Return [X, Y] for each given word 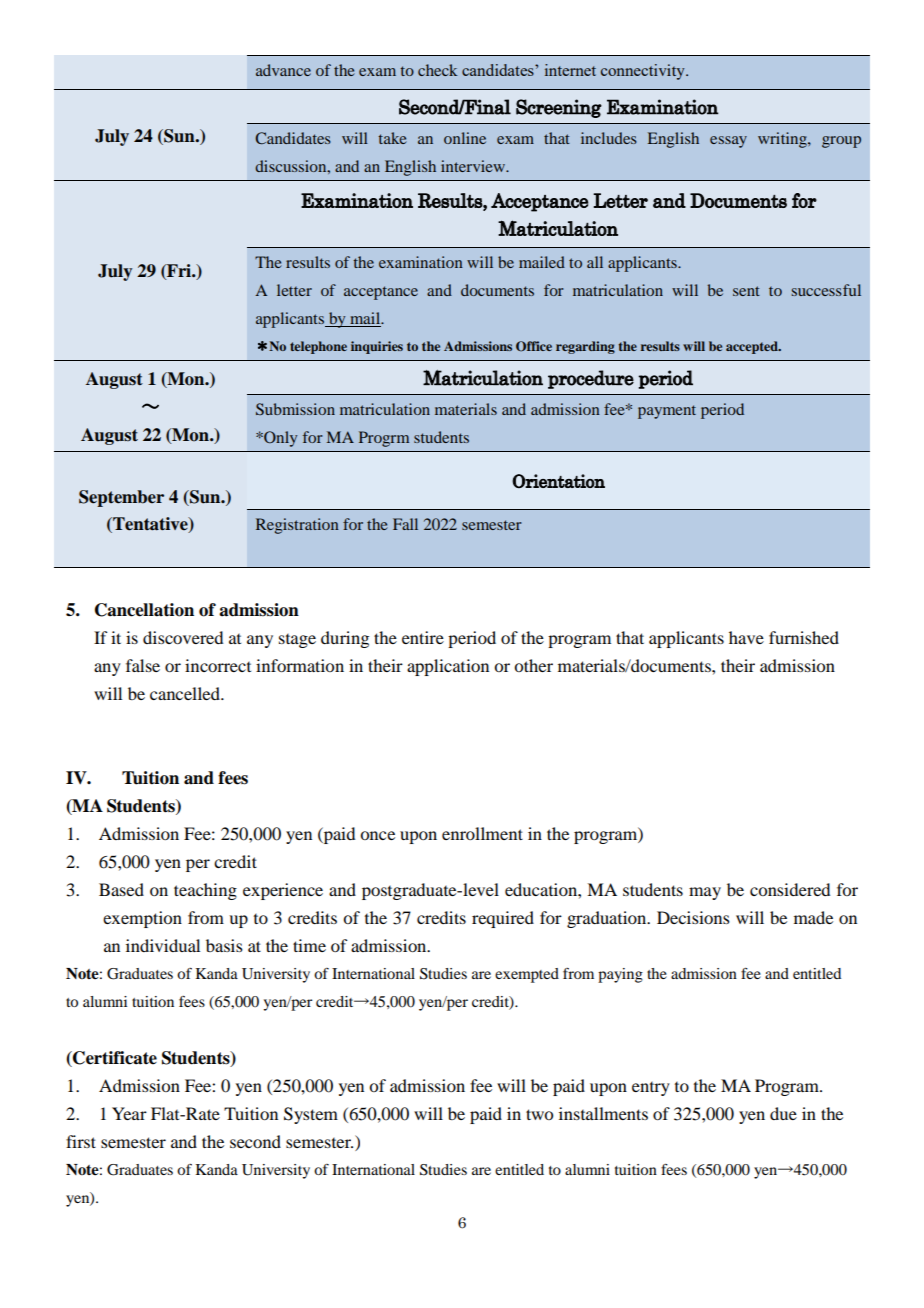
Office [534, 346]
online [465, 138]
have [746, 637]
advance [283, 70]
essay [728, 142]
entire [423, 637]
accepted [753, 347]
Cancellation [144, 610]
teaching [205, 891]
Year [129, 1113]
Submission [295, 409]
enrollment [482, 833]
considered [790, 889]
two [539, 1114]
